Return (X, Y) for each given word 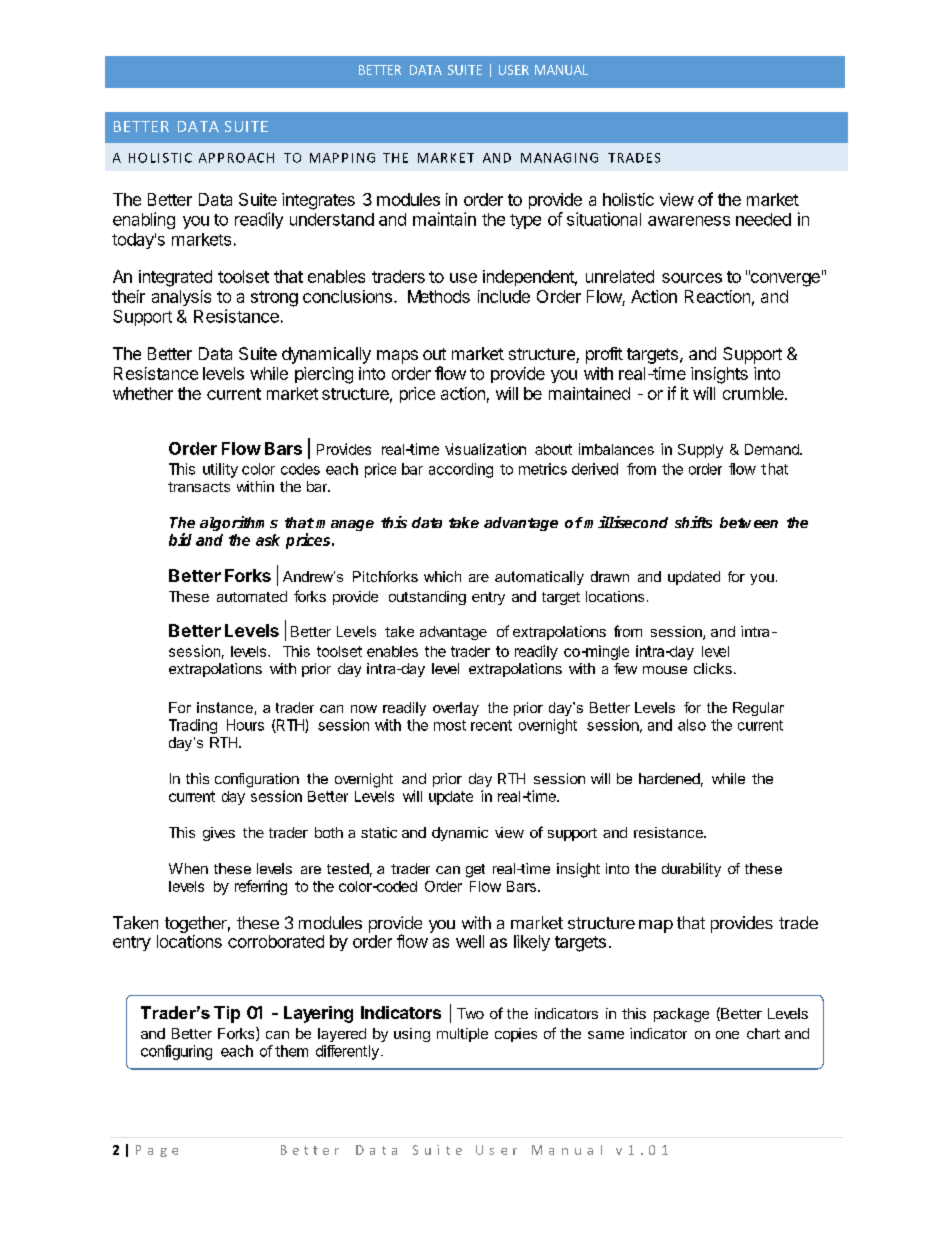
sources (692, 278)
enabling (144, 220)
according (461, 470)
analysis (181, 298)
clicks (713, 668)
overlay (456, 709)
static (379, 832)
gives (219, 834)
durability (691, 870)
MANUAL (561, 70)
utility (220, 470)
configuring (176, 1052)
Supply (700, 451)
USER (514, 70)
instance (225, 707)
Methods (439, 296)
